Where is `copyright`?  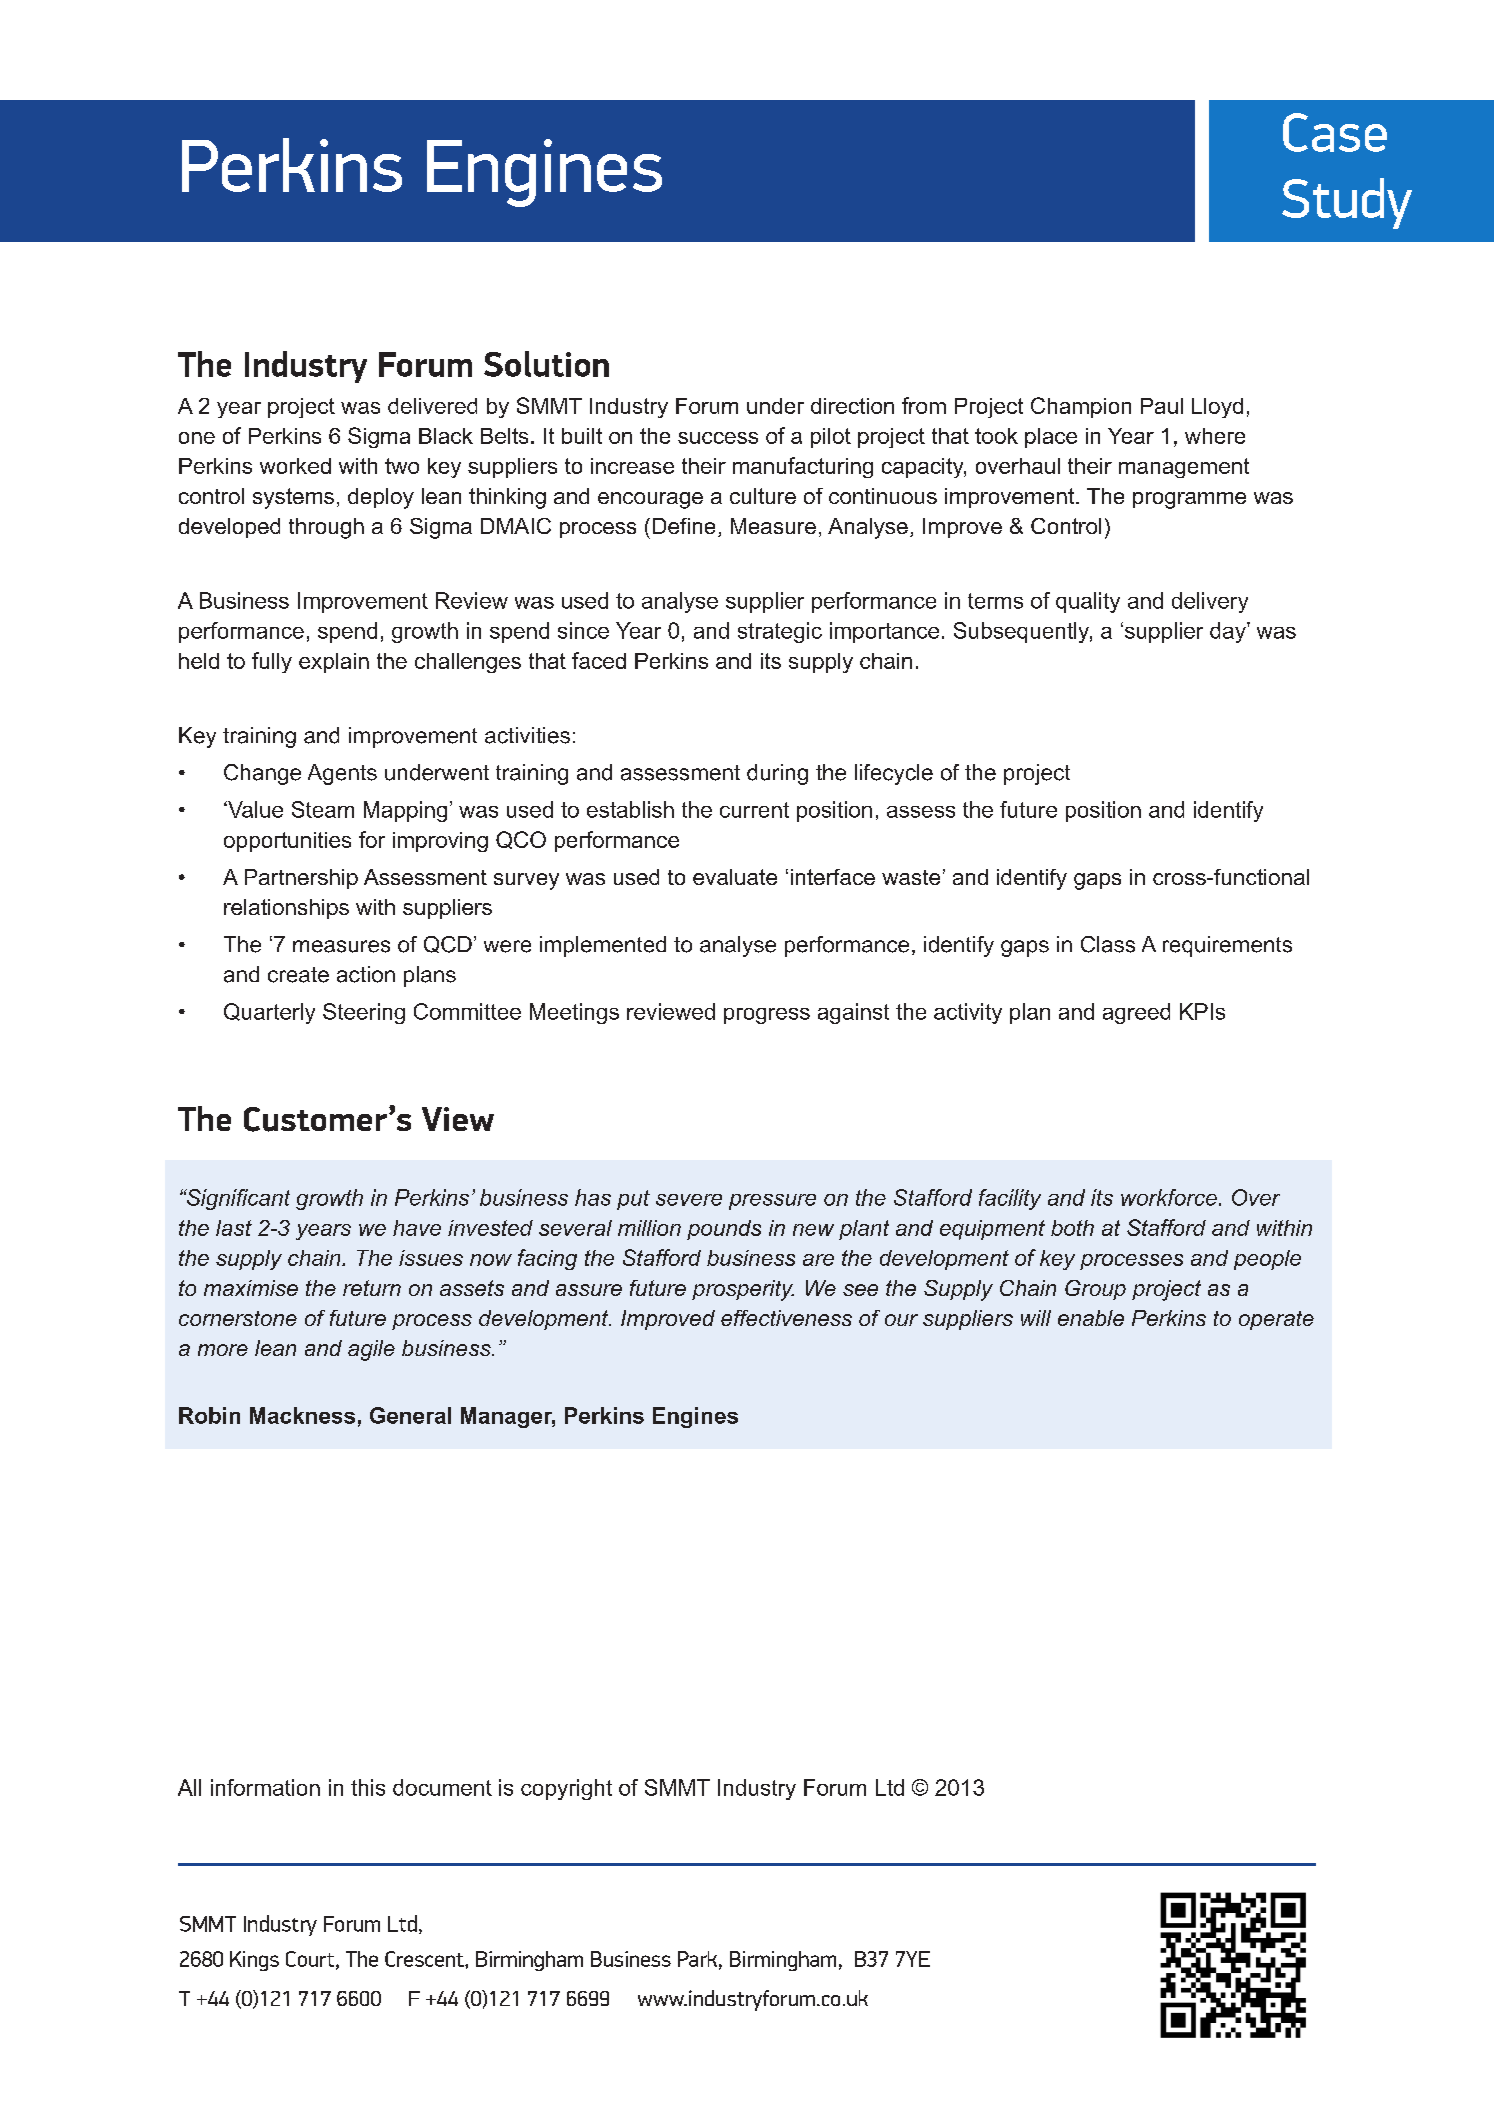
copyright is located at coordinates (566, 1789).
